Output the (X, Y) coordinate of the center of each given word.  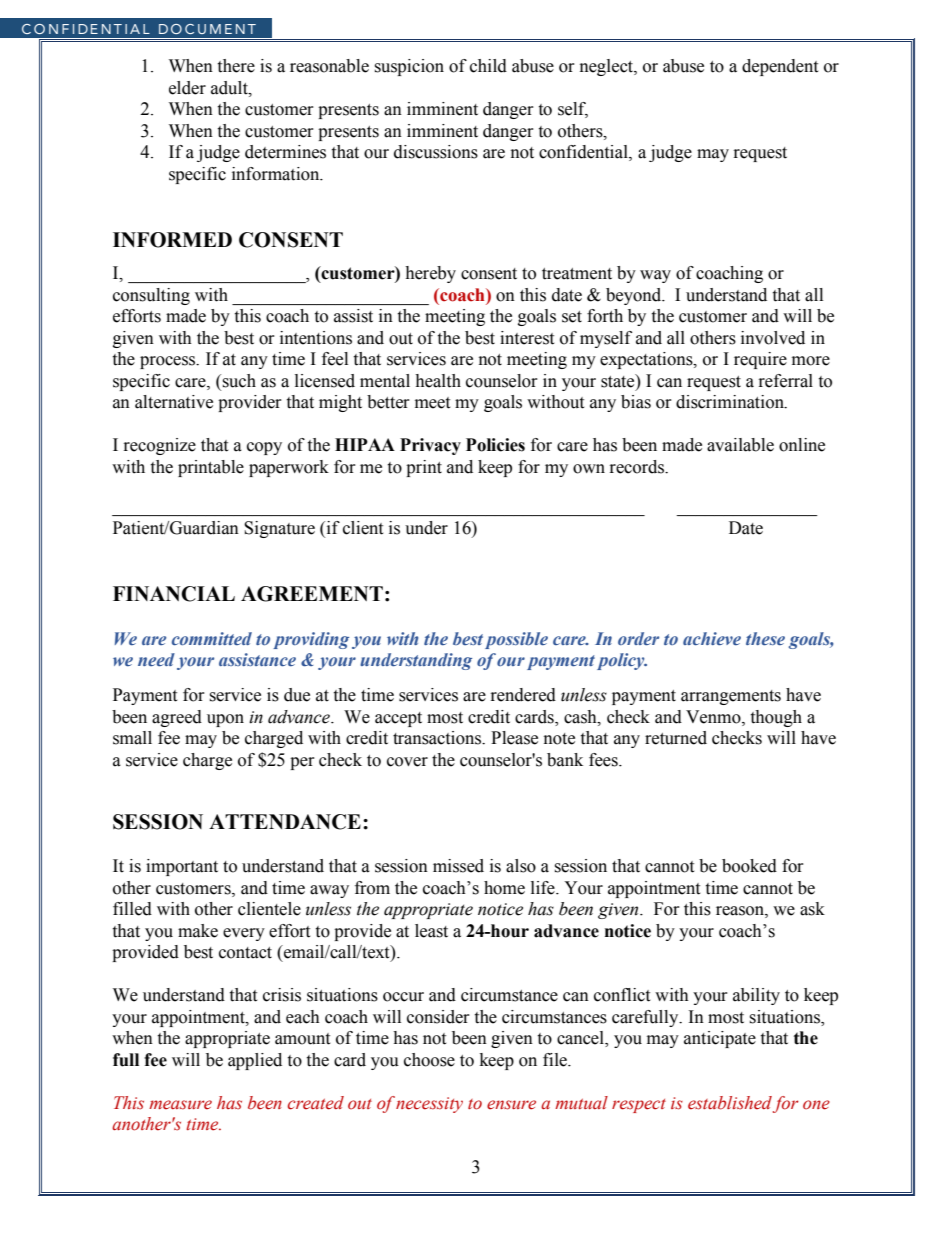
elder (187, 88)
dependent (780, 67)
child (488, 66)
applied (255, 1061)
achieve (712, 639)
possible (516, 640)
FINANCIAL (174, 594)
